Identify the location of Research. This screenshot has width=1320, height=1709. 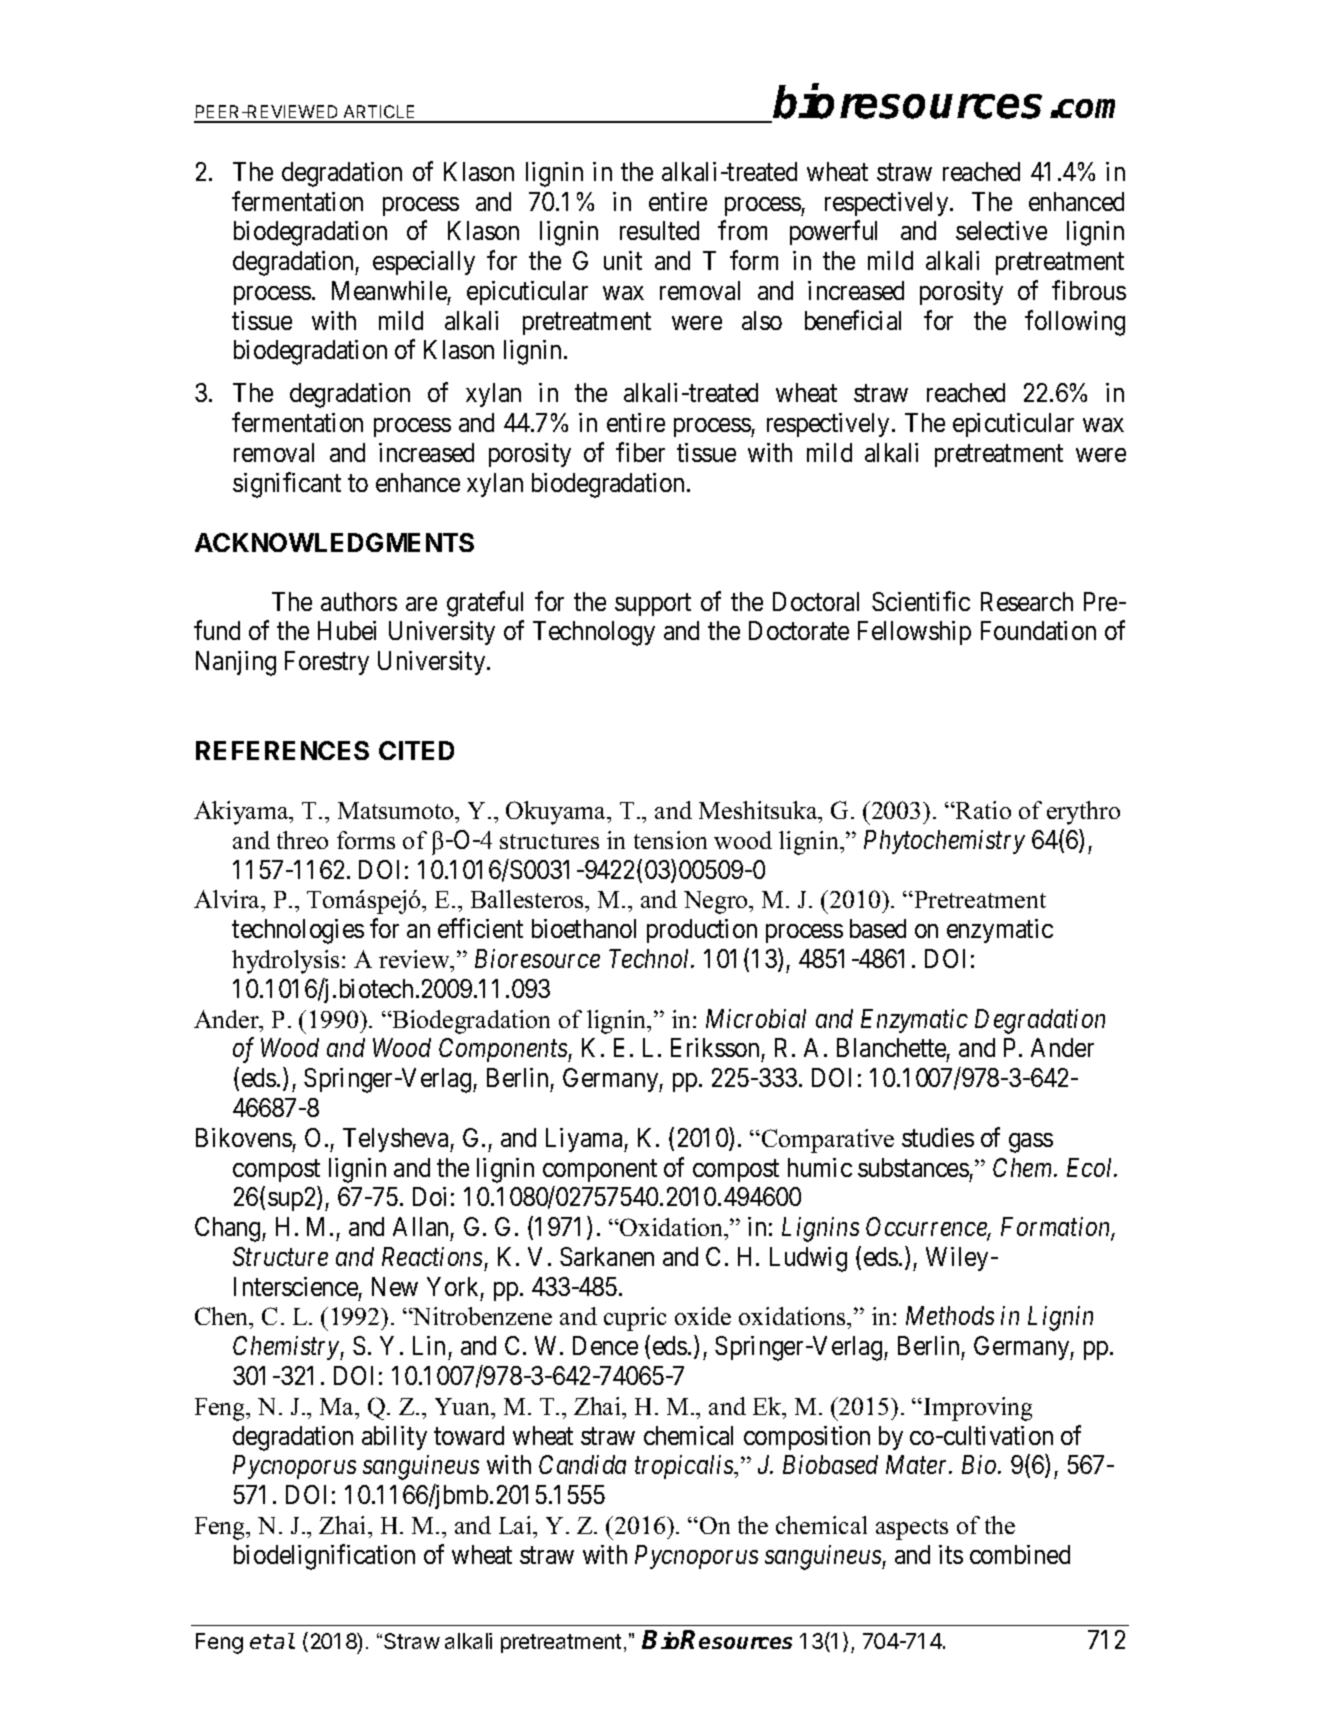
(1027, 601).
